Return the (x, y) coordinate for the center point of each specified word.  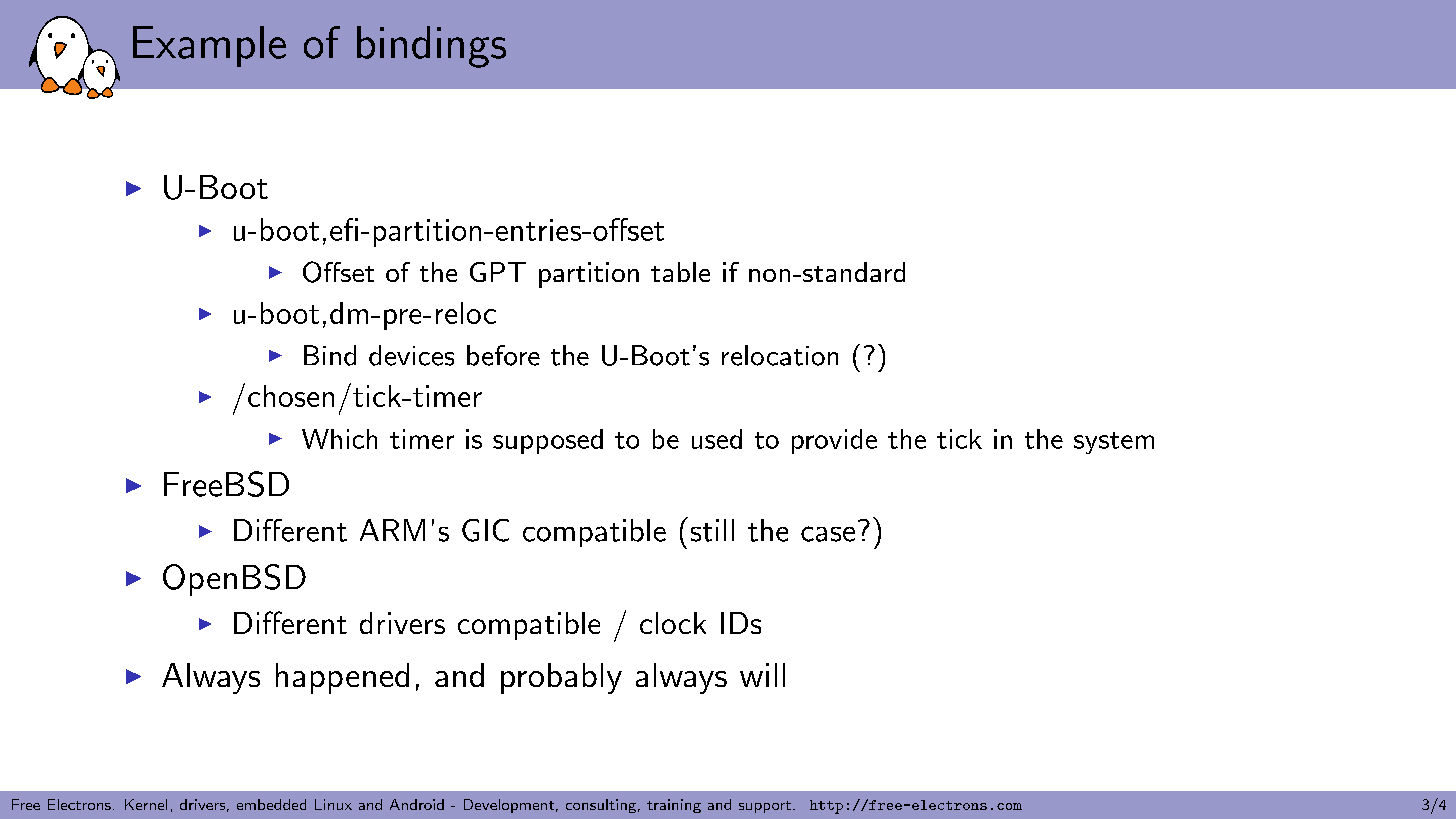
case (828, 534)
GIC (485, 530)
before (503, 355)
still (712, 530)
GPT (498, 272)
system (1114, 443)
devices (411, 355)
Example (209, 46)
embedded (271, 804)
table (680, 272)
